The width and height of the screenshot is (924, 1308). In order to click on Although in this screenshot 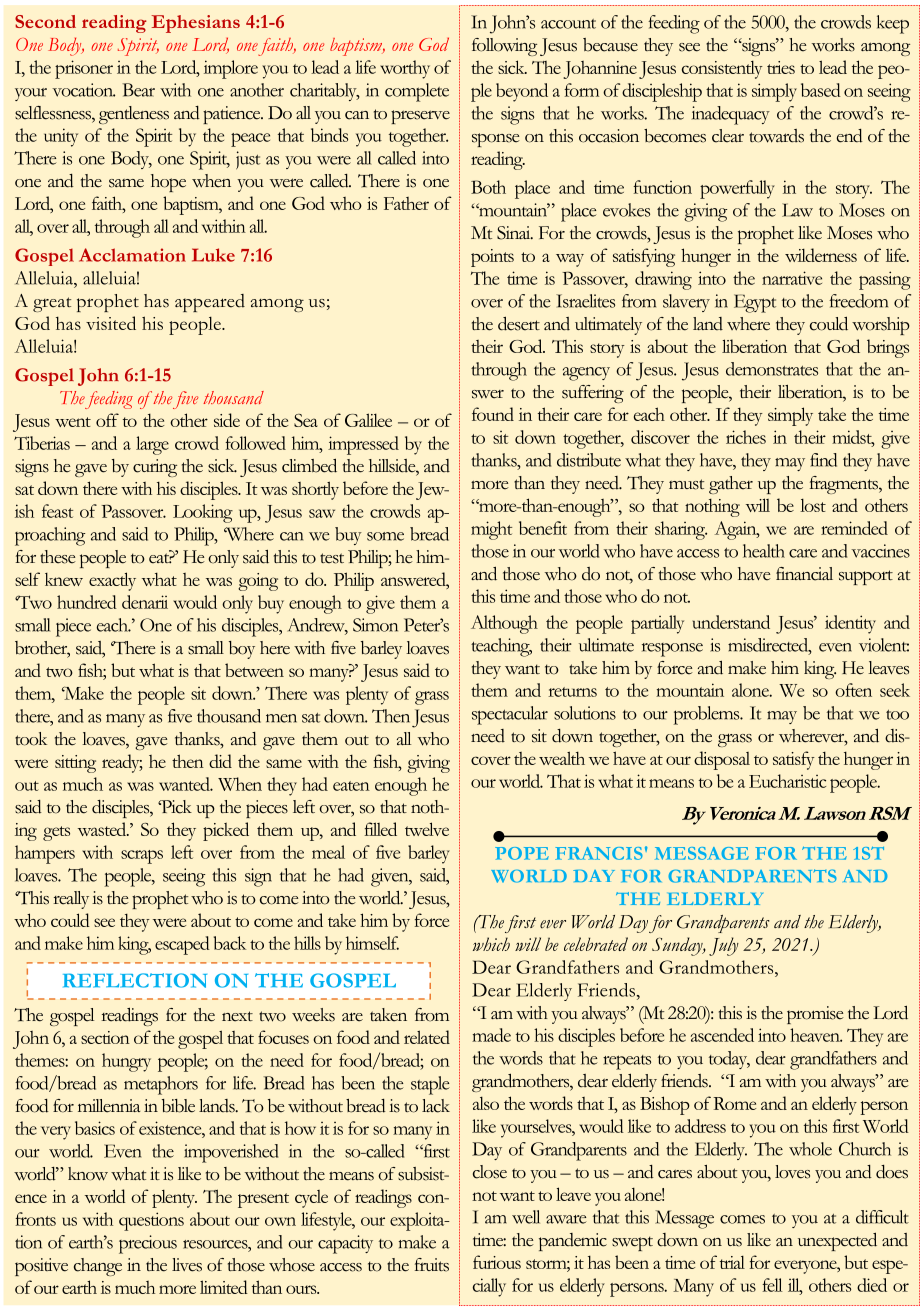, I will do `click(504, 624)`.
